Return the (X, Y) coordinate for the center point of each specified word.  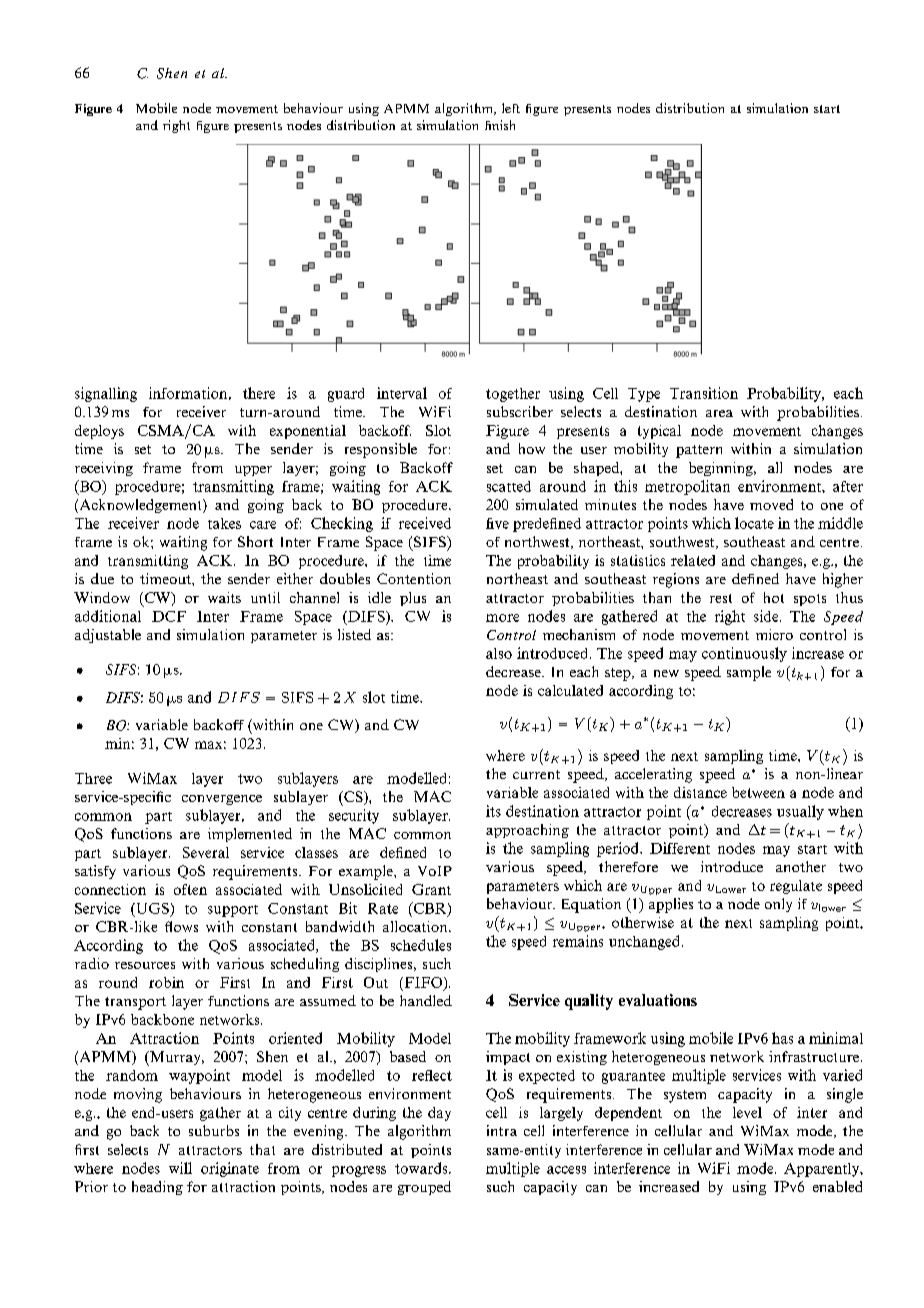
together (513, 395)
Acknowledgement (140, 506)
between (758, 792)
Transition (704, 393)
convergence (222, 800)
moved (771, 504)
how (532, 448)
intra (502, 1130)
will (180, 1168)
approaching (527, 831)
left (511, 108)
